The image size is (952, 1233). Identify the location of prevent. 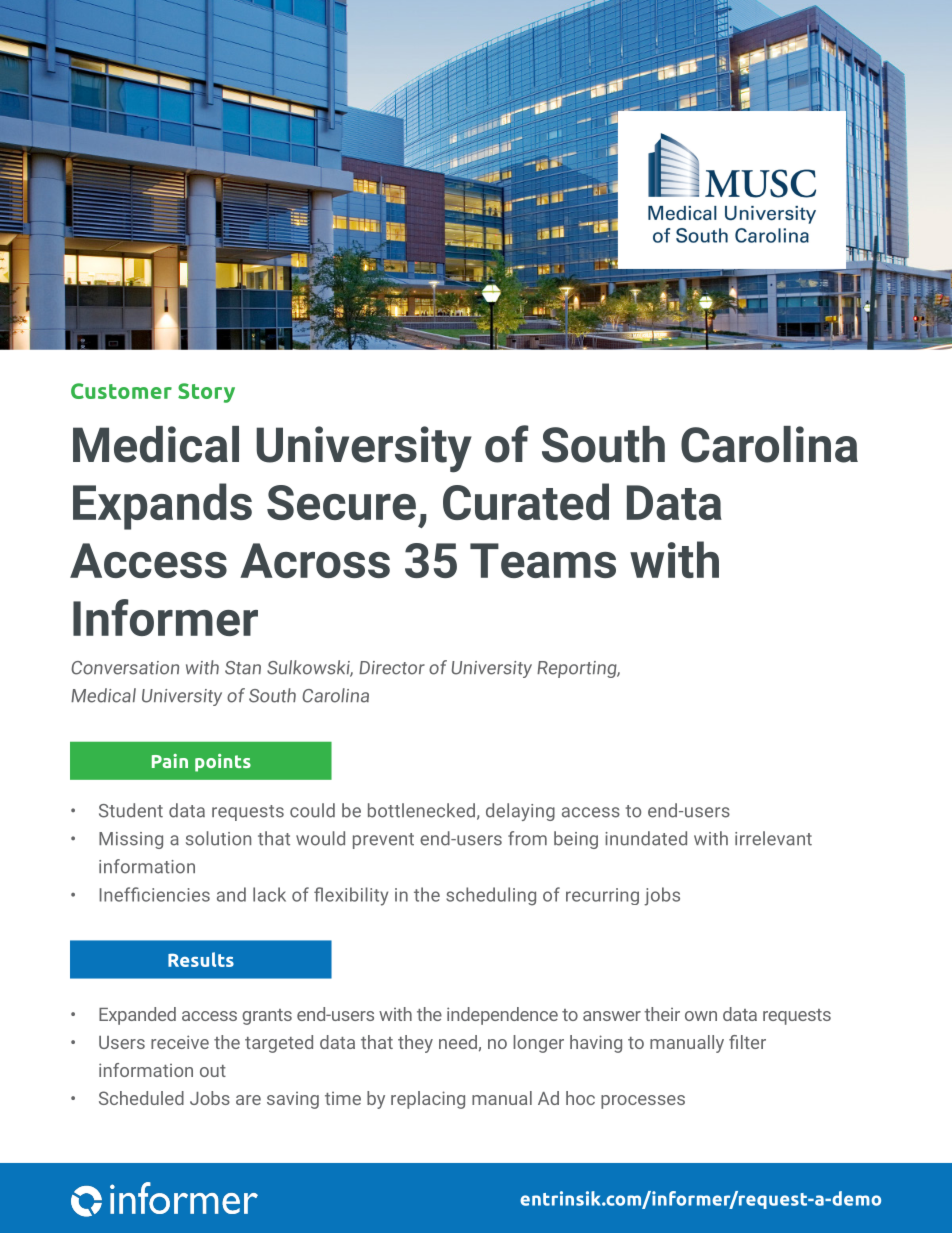
(383, 841).
